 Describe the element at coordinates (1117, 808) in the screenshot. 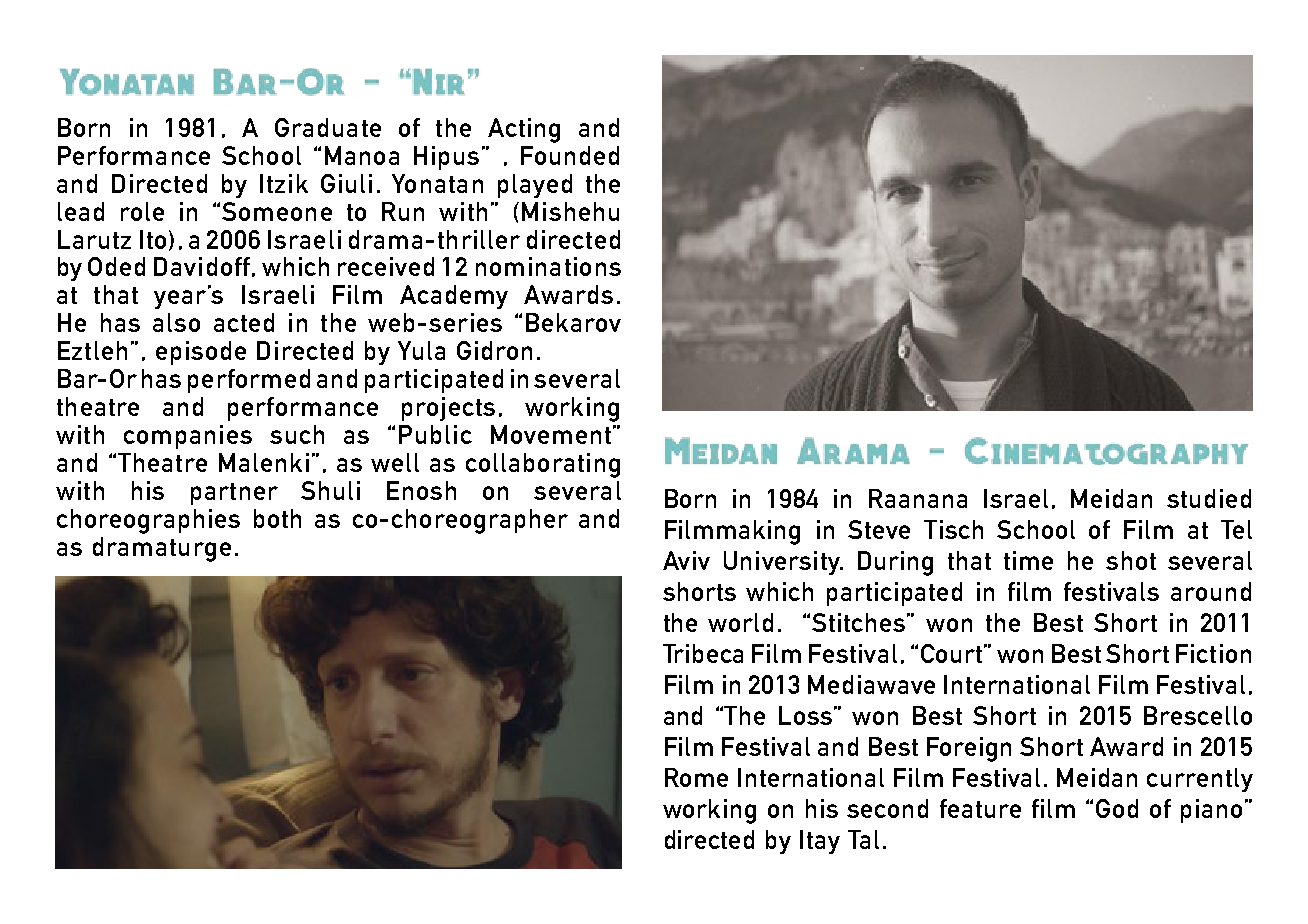

I see `God` at that location.
